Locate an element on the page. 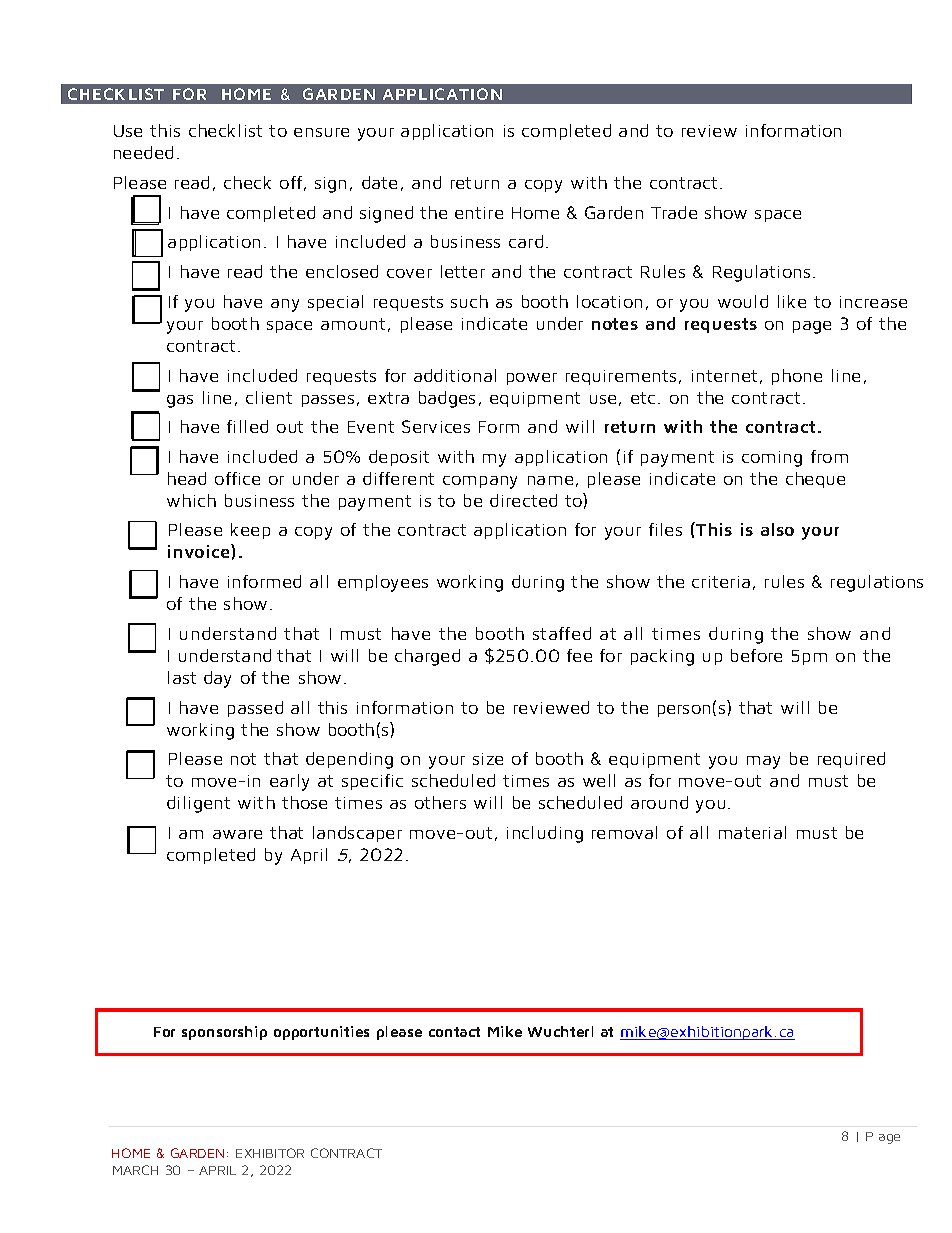 The width and height of the image is (952, 1233). material is located at coordinates (752, 832).
